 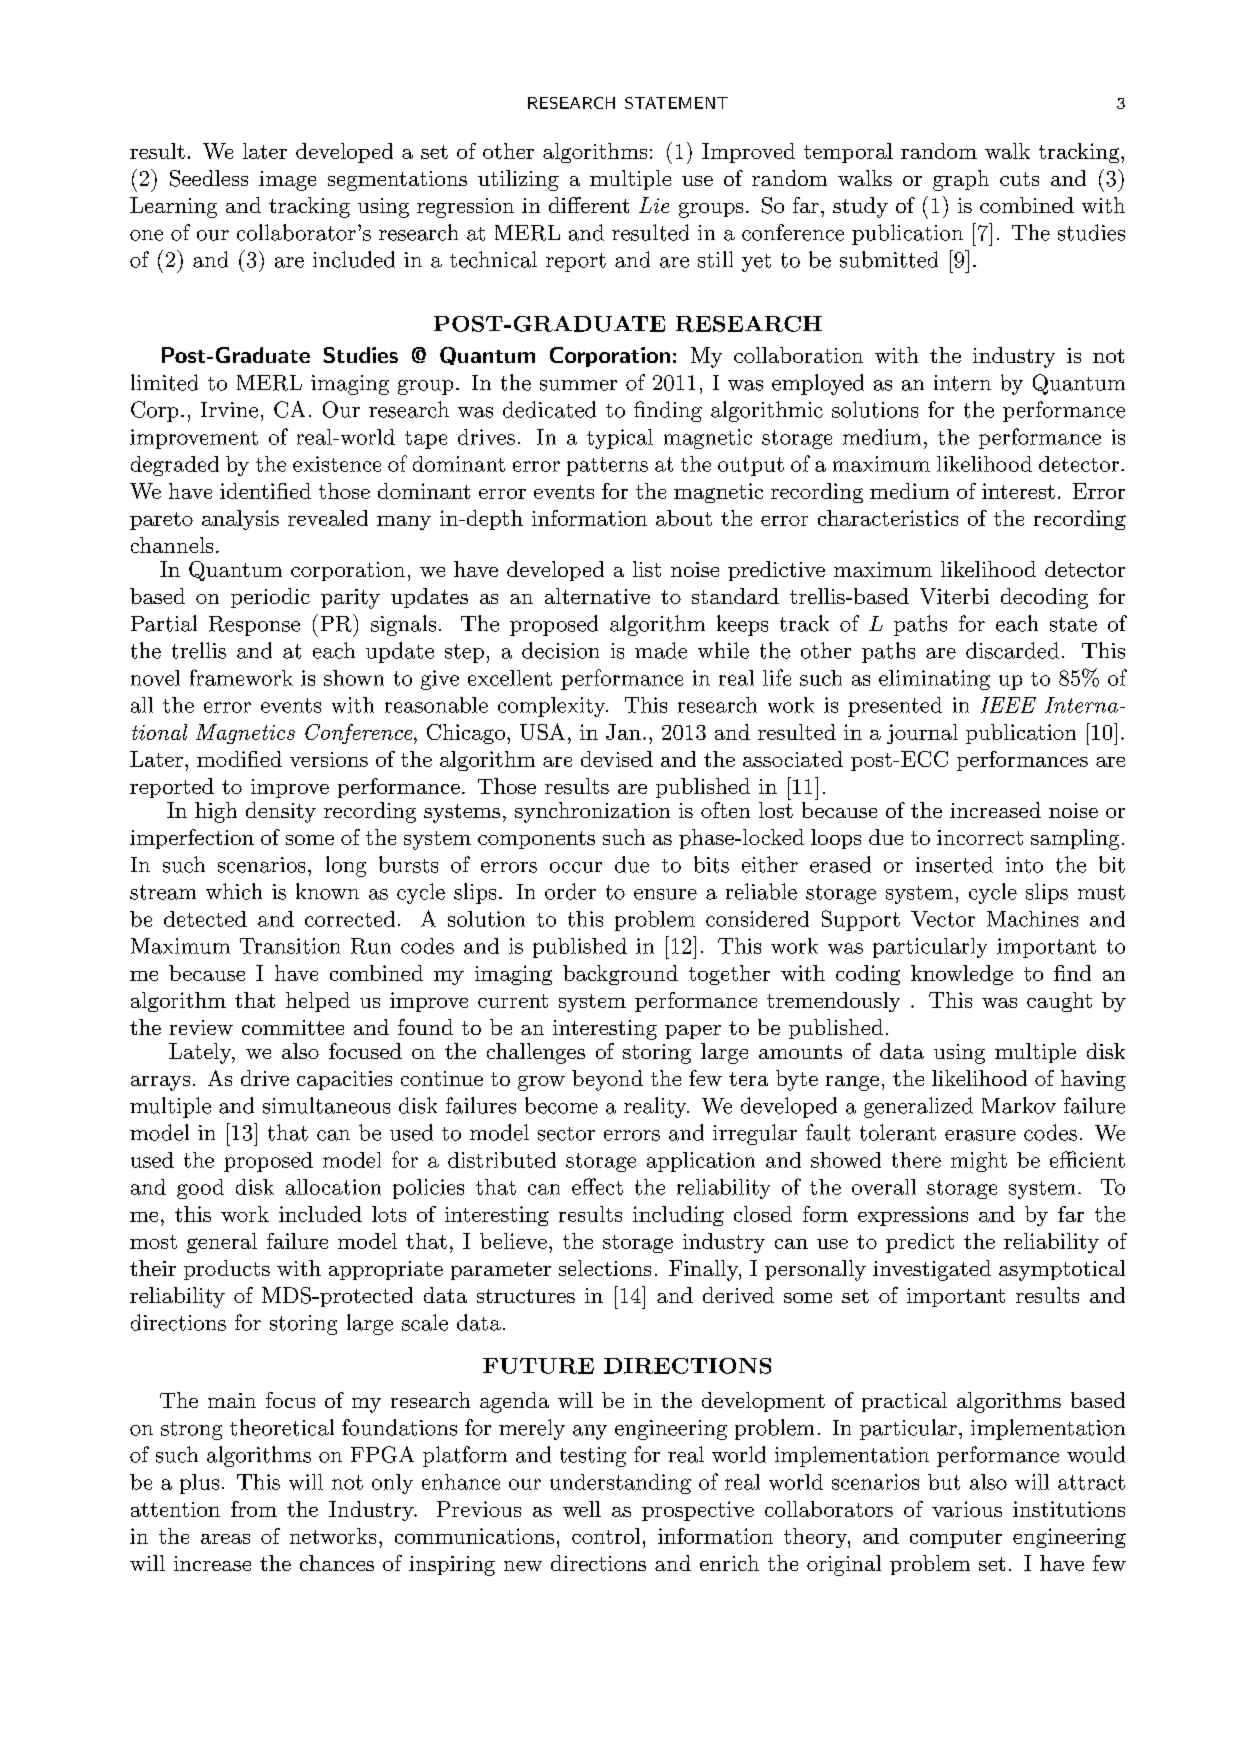 I want to click on from, so click(x=254, y=1509).
